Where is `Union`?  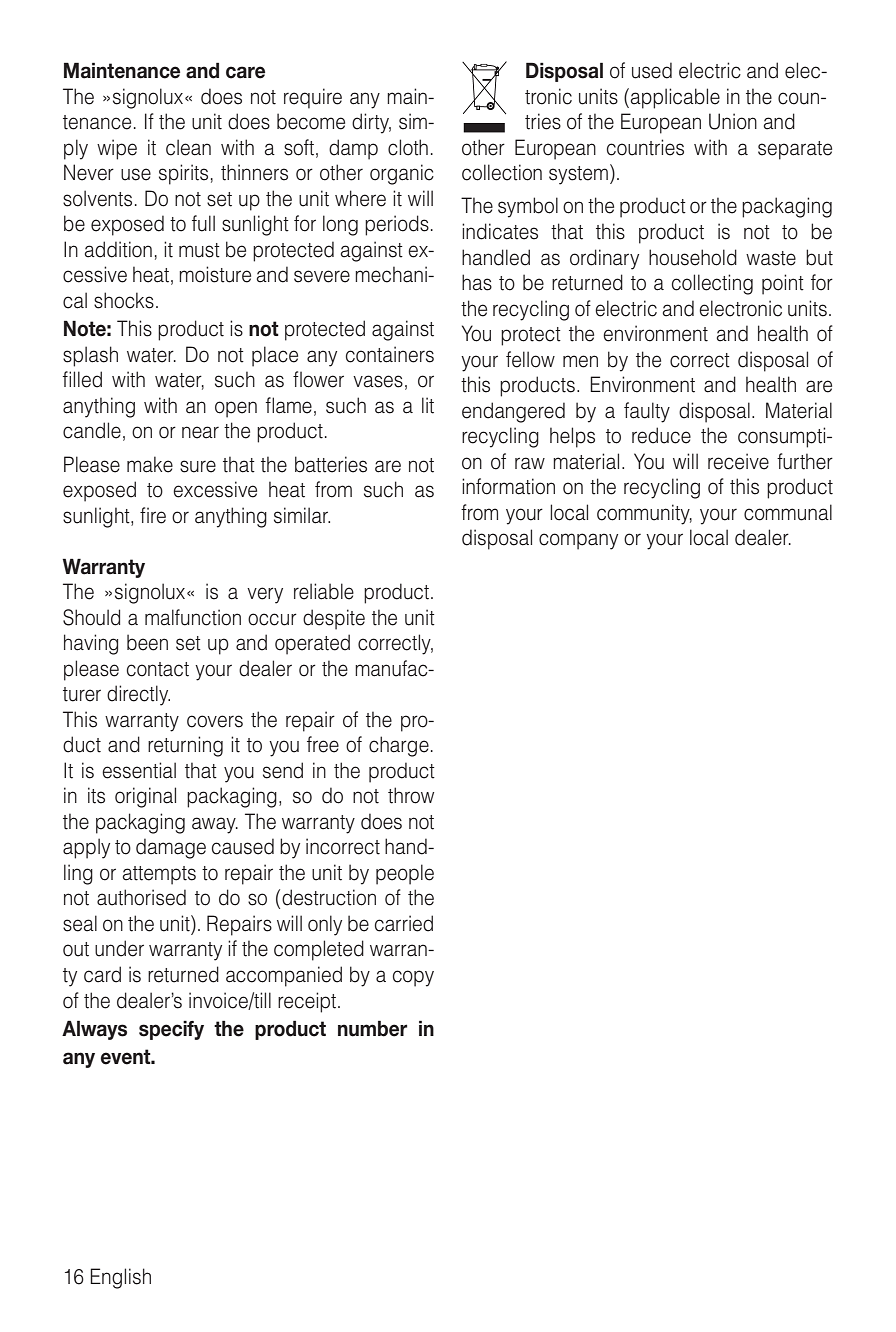 Union is located at coordinates (733, 121).
